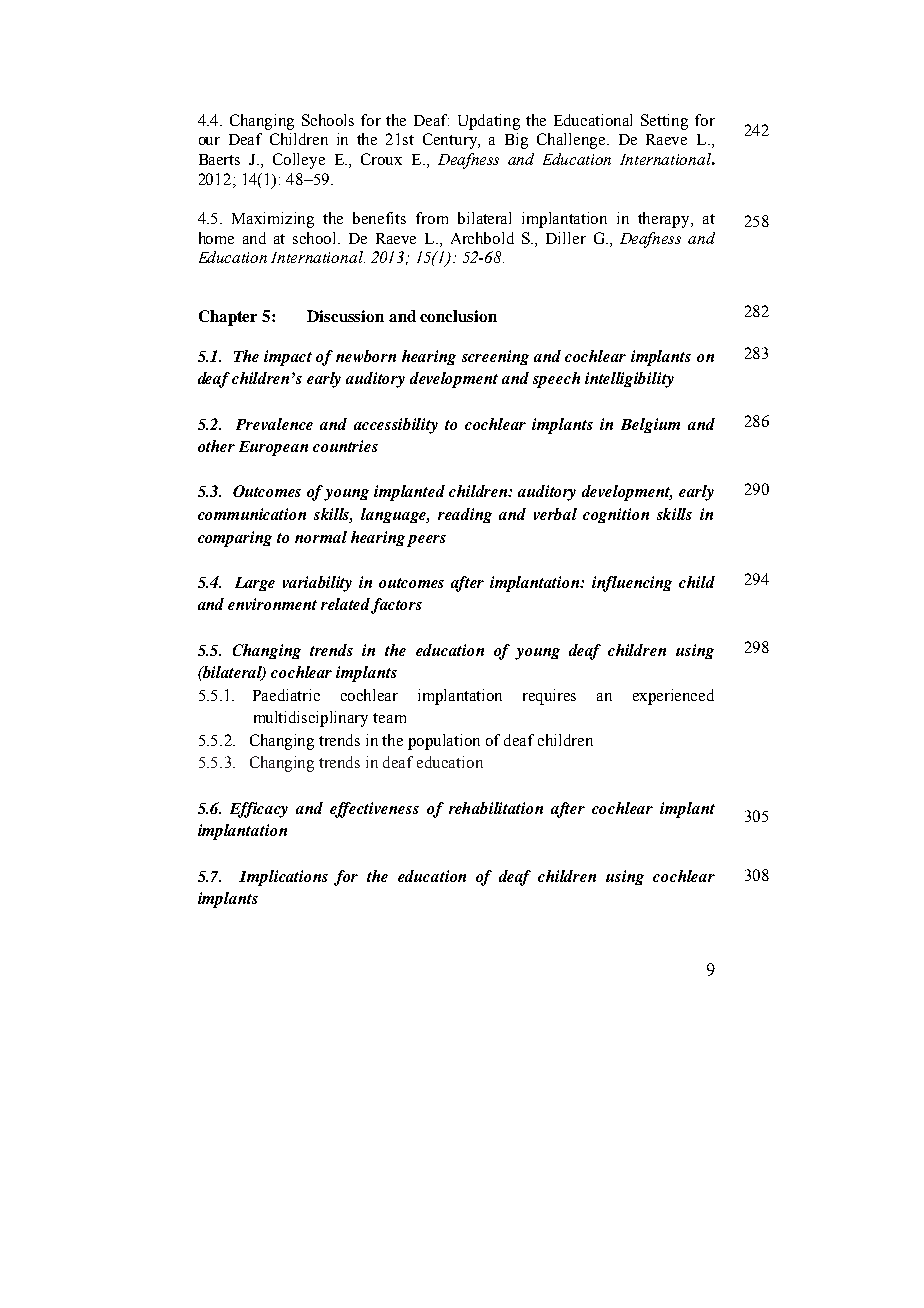 Image resolution: width=924 pixels, height=1308 pixels. I want to click on related, so click(347, 605).
